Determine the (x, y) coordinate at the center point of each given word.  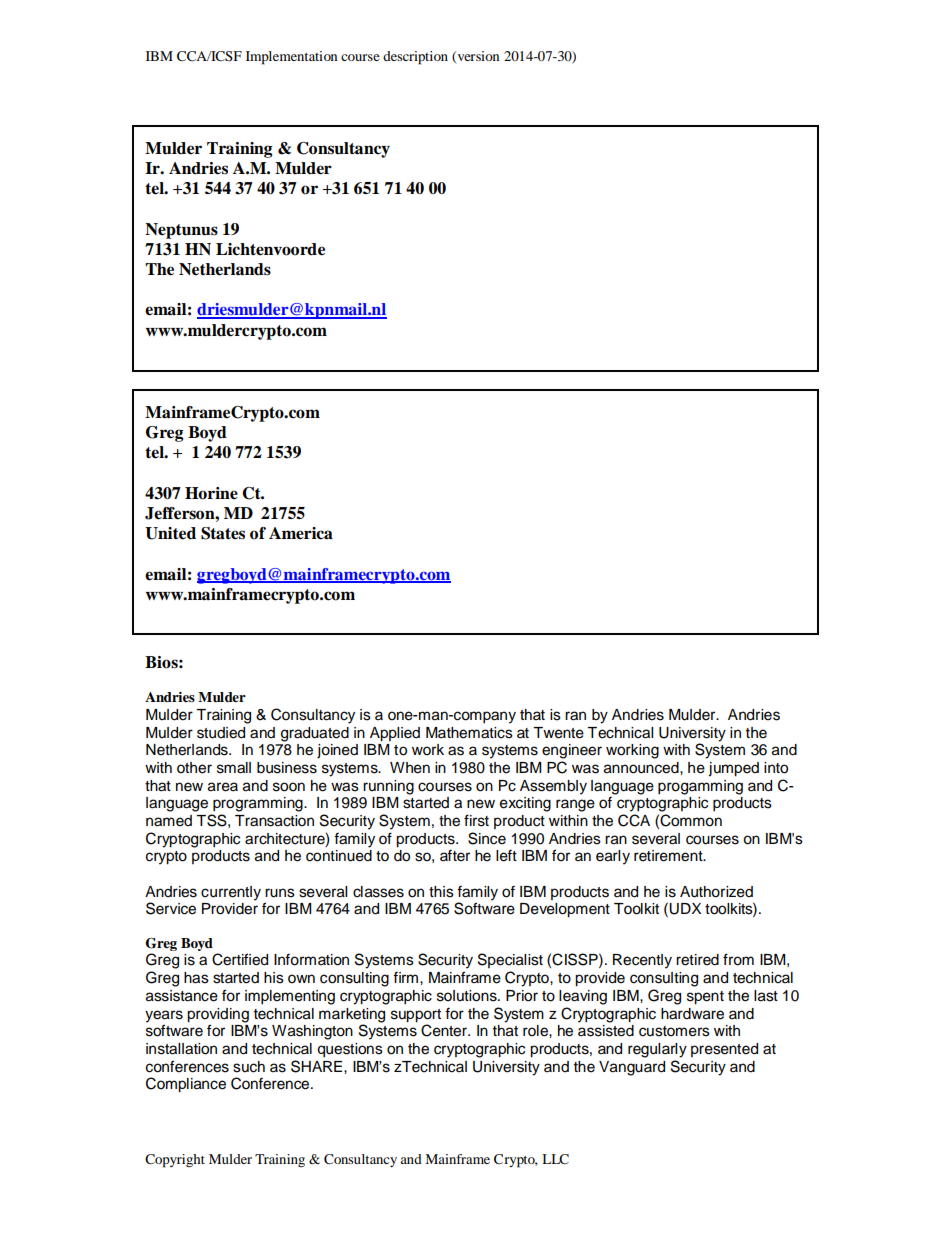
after (455, 856)
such (249, 1067)
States (223, 533)
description (415, 58)
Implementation (291, 58)
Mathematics (469, 733)
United (170, 533)
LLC (555, 1159)
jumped (733, 769)
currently (231, 893)
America (301, 533)
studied (221, 733)
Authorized (716, 892)
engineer (572, 751)
